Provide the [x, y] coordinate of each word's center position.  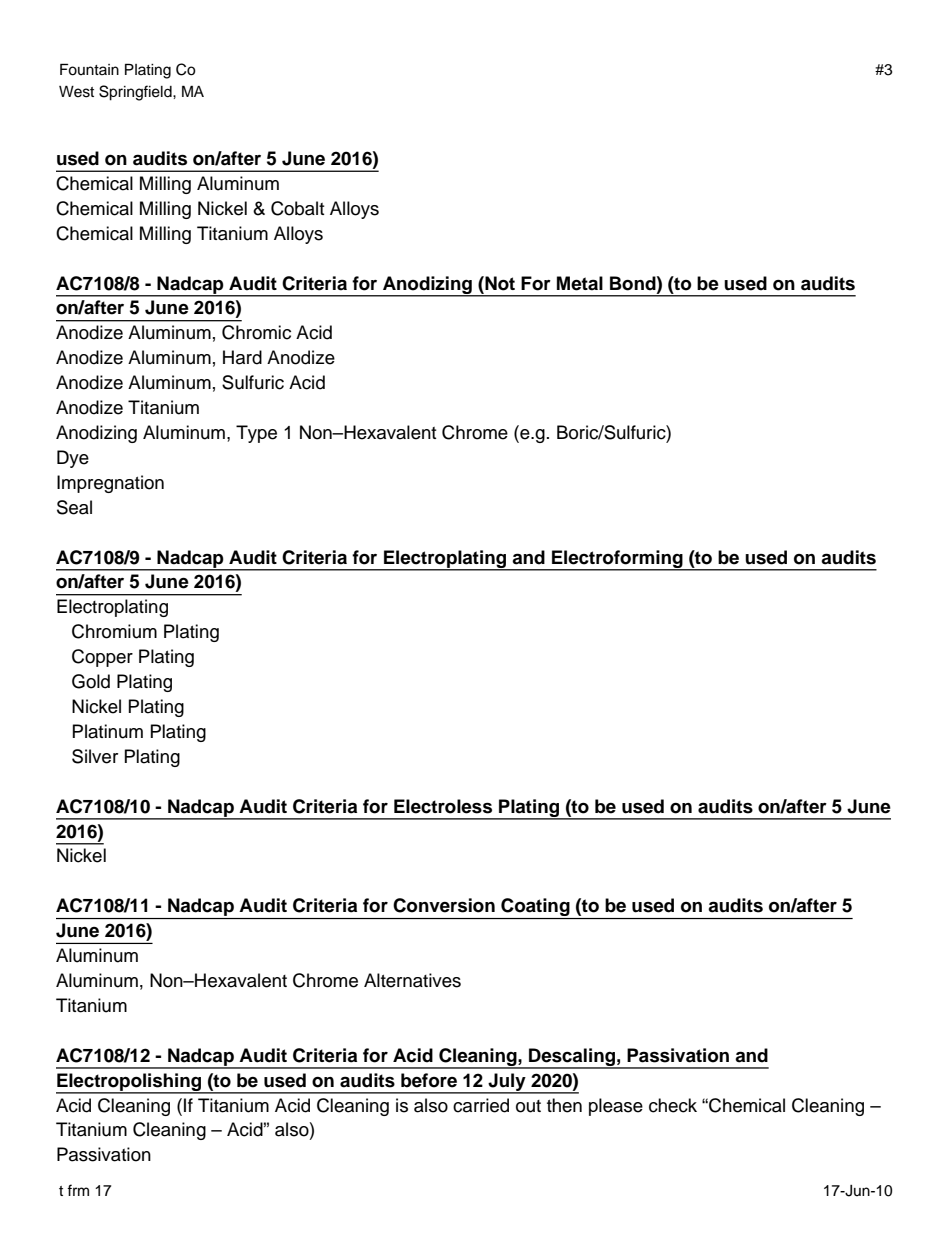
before [429, 1080]
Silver [95, 756]
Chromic [256, 332]
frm [78, 1190]
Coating [535, 908]
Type [256, 434]
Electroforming [617, 560]
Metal [580, 283]
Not [499, 283]
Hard [242, 357]
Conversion [444, 905]
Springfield [136, 93]
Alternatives [412, 980]
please [616, 1107]
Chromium [114, 631]
